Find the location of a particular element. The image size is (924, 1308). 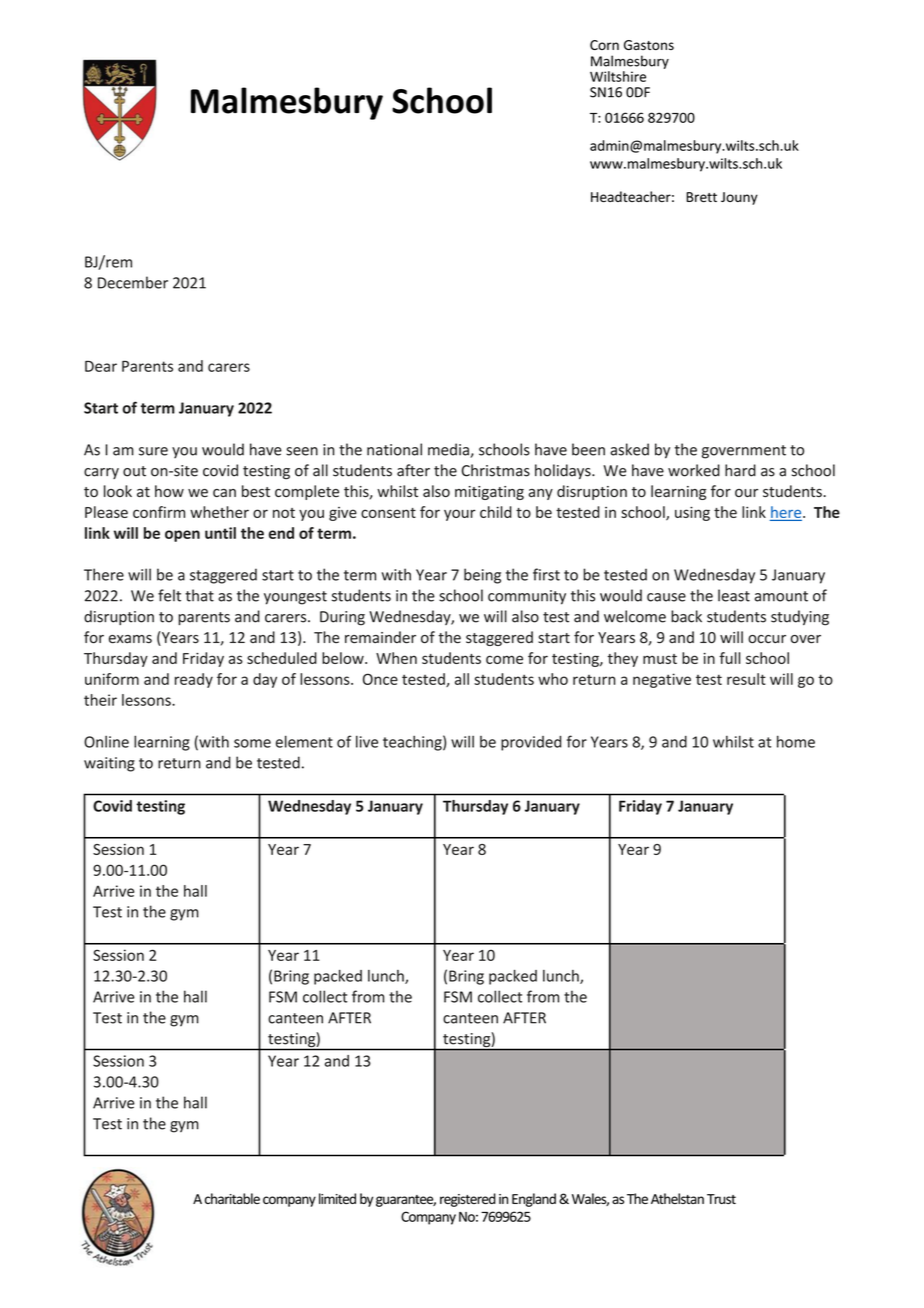

being is located at coordinates (482, 576).
